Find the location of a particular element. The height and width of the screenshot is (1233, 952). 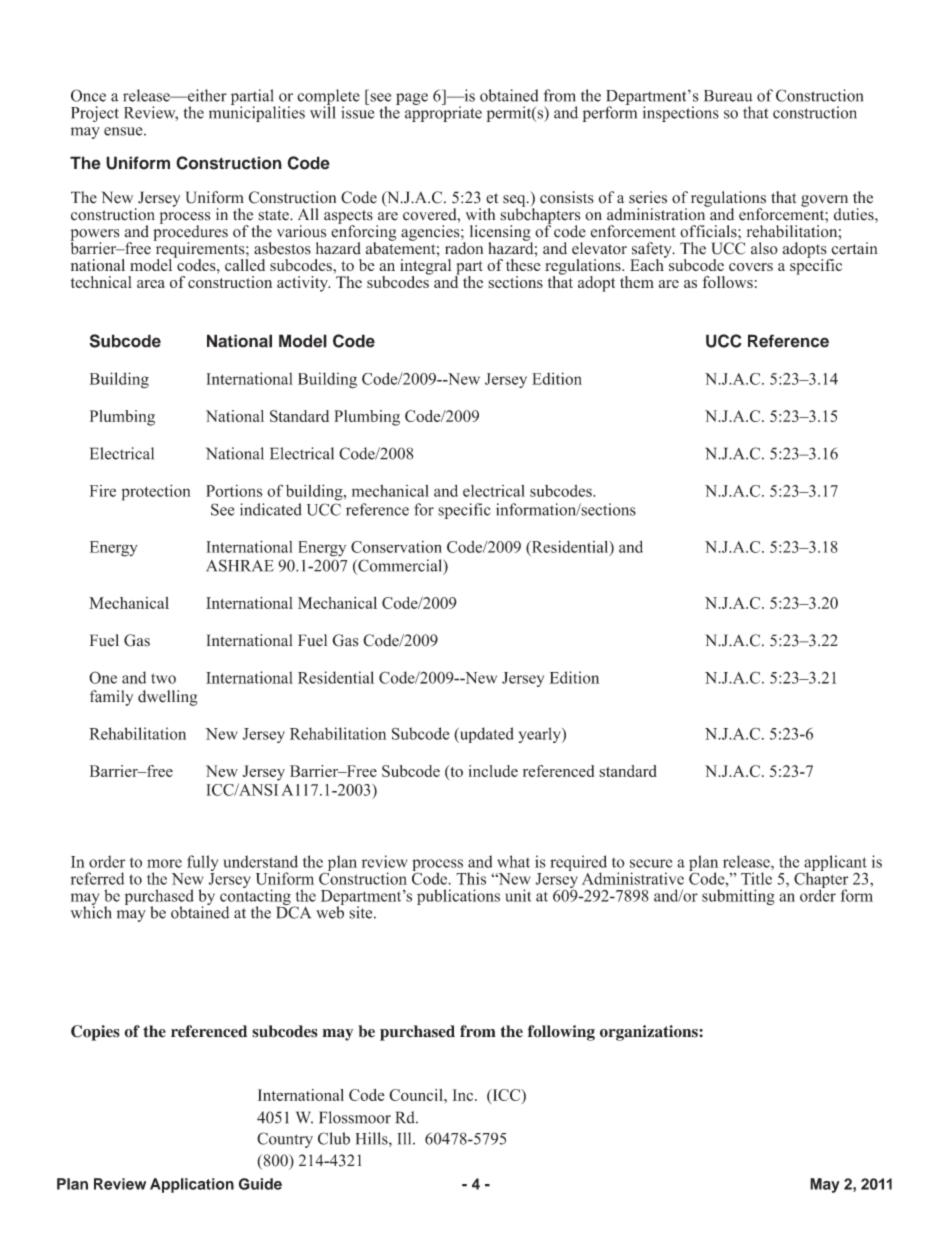

include is located at coordinates (493, 771).
